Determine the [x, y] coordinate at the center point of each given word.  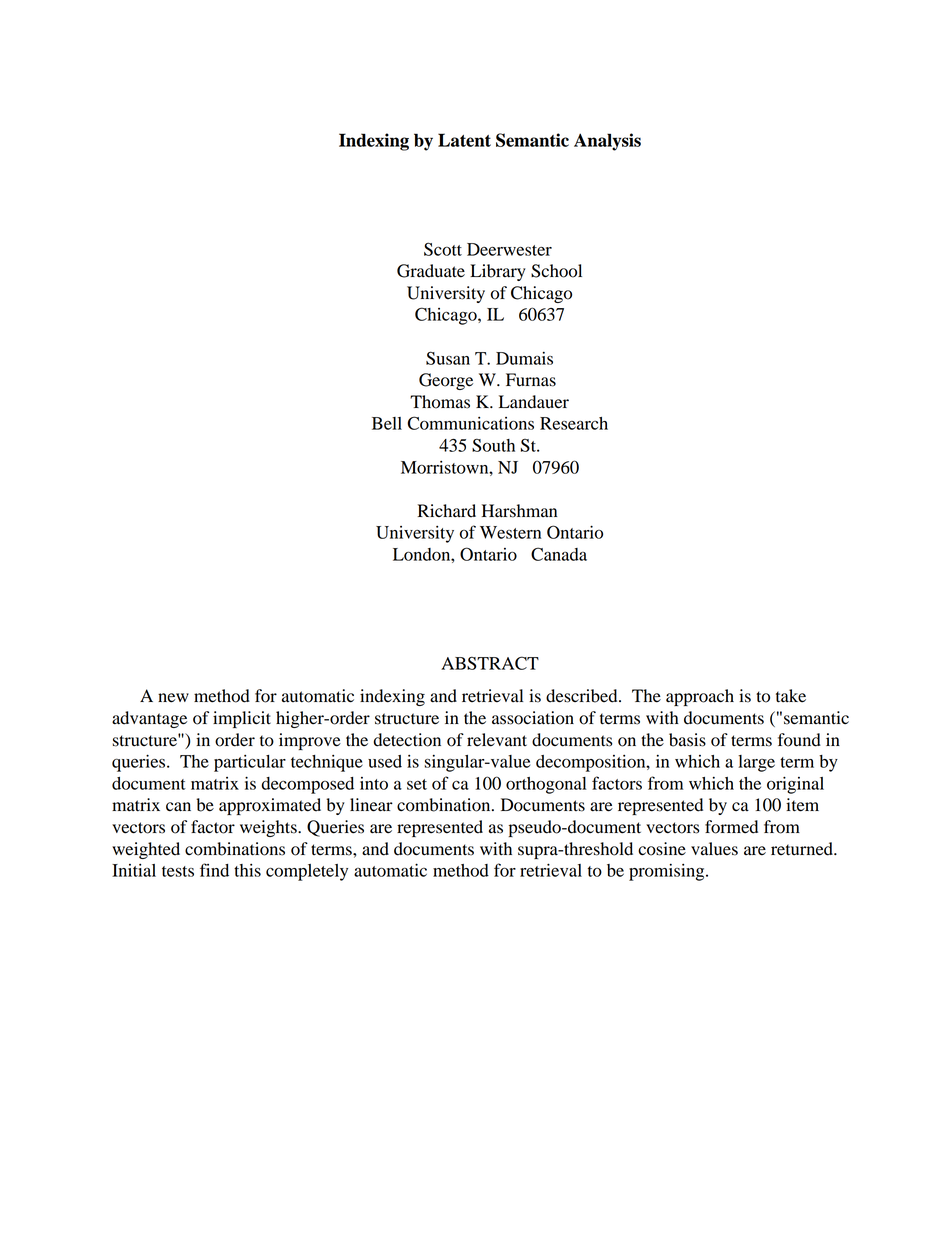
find [214, 870]
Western [510, 532]
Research [574, 423]
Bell [387, 423]
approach [700, 697]
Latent [464, 140]
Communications [470, 423]
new [173, 698]
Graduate [431, 271]
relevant [497, 740]
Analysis [607, 142]
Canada [559, 554]
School [556, 271]
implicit [242, 719]
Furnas [531, 380]
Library [498, 272]
